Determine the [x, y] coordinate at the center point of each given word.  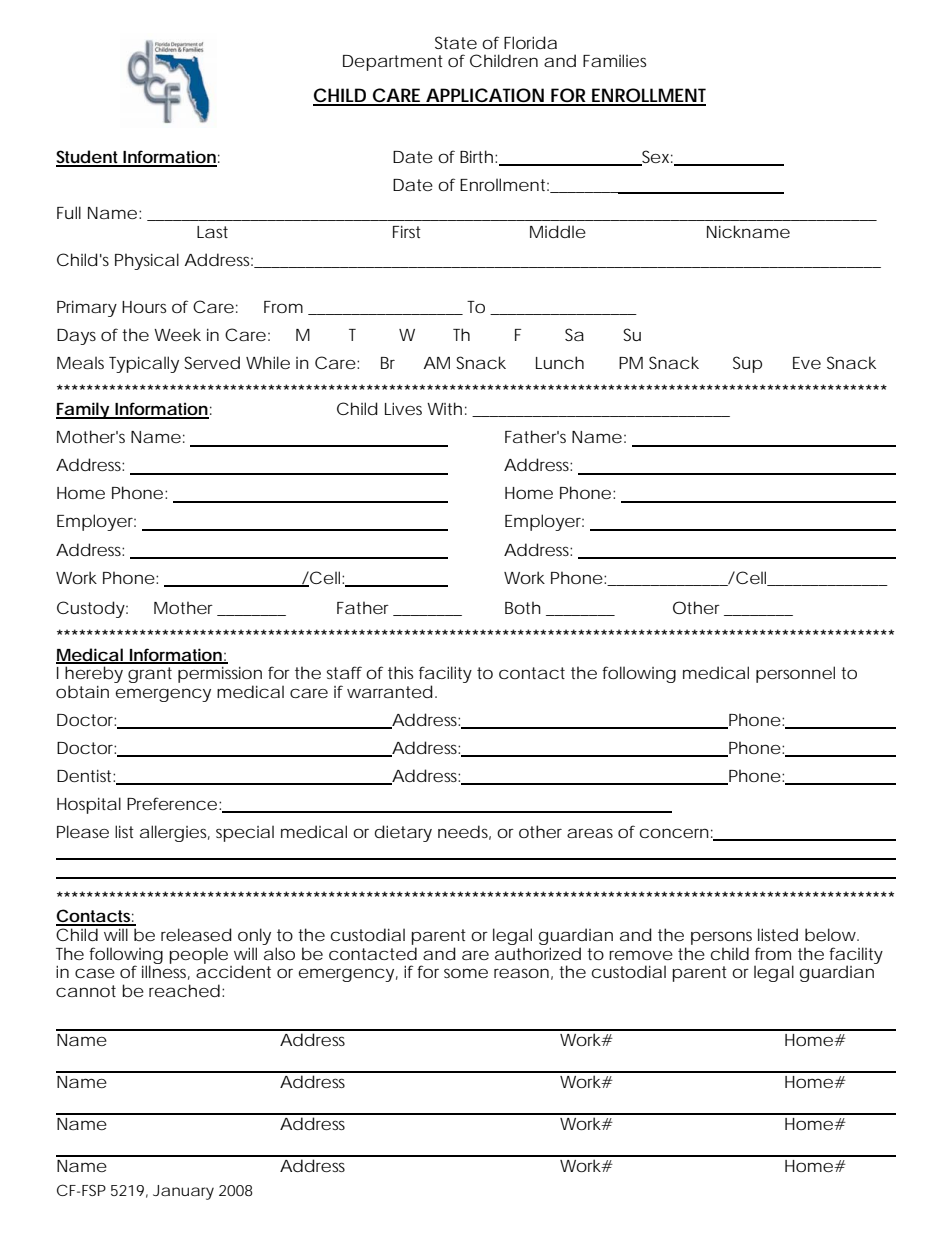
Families [614, 60]
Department [393, 63]
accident [233, 971]
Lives [403, 408]
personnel [795, 674]
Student [88, 158]
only [254, 936]
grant [150, 675]
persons [721, 938]
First [407, 232]
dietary [403, 833]
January [183, 1192]
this [400, 672]
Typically [144, 364]
